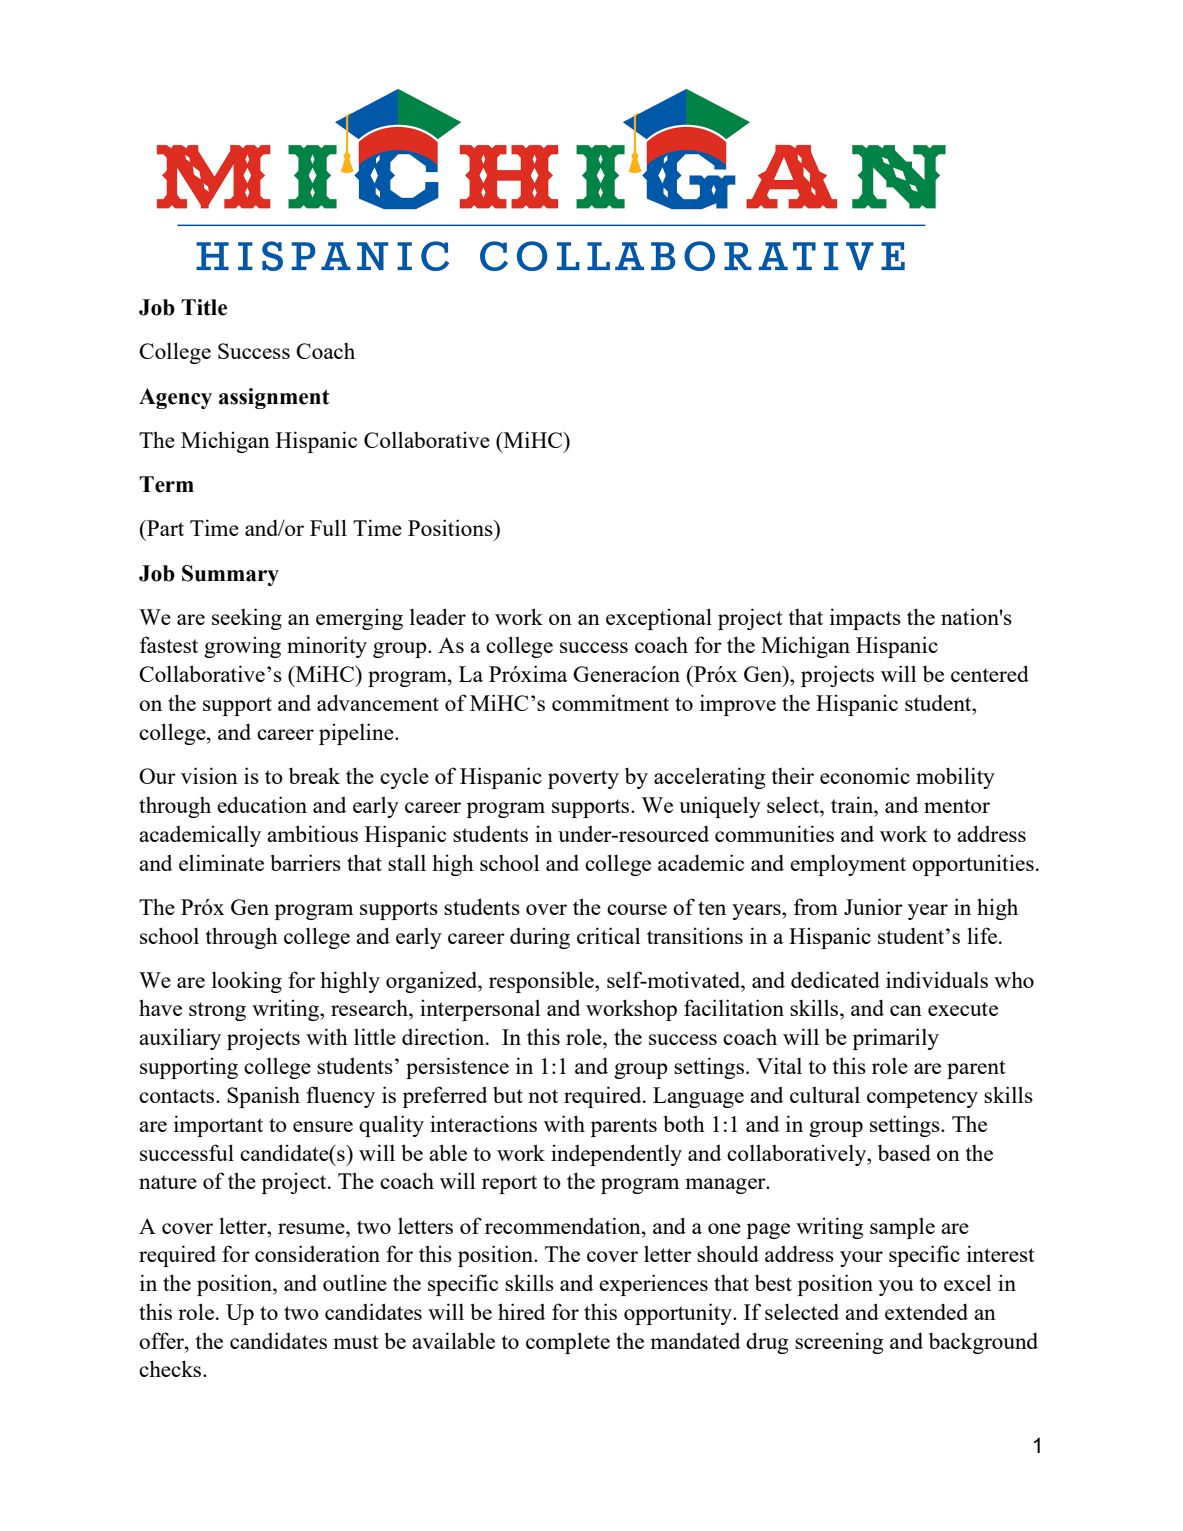  I want to click on must, so click(356, 1342).
